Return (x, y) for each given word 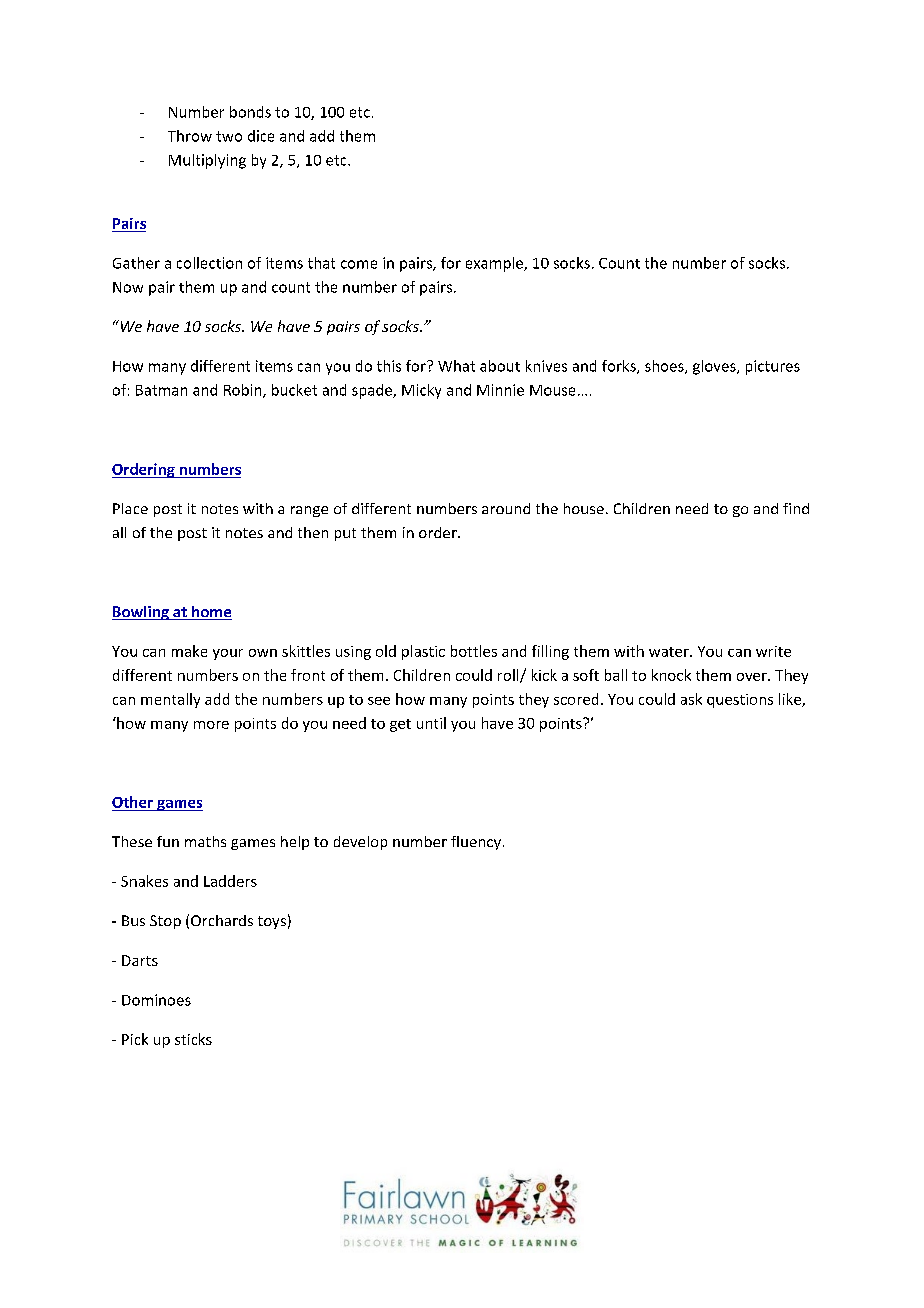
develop (360, 843)
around (506, 508)
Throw (190, 136)
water (670, 652)
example (495, 264)
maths (205, 841)
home (211, 613)
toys (272, 922)
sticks (193, 1039)
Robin (244, 391)
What (456, 366)
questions (740, 701)
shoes (665, 367)
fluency (476, 843)
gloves (715, 367)
